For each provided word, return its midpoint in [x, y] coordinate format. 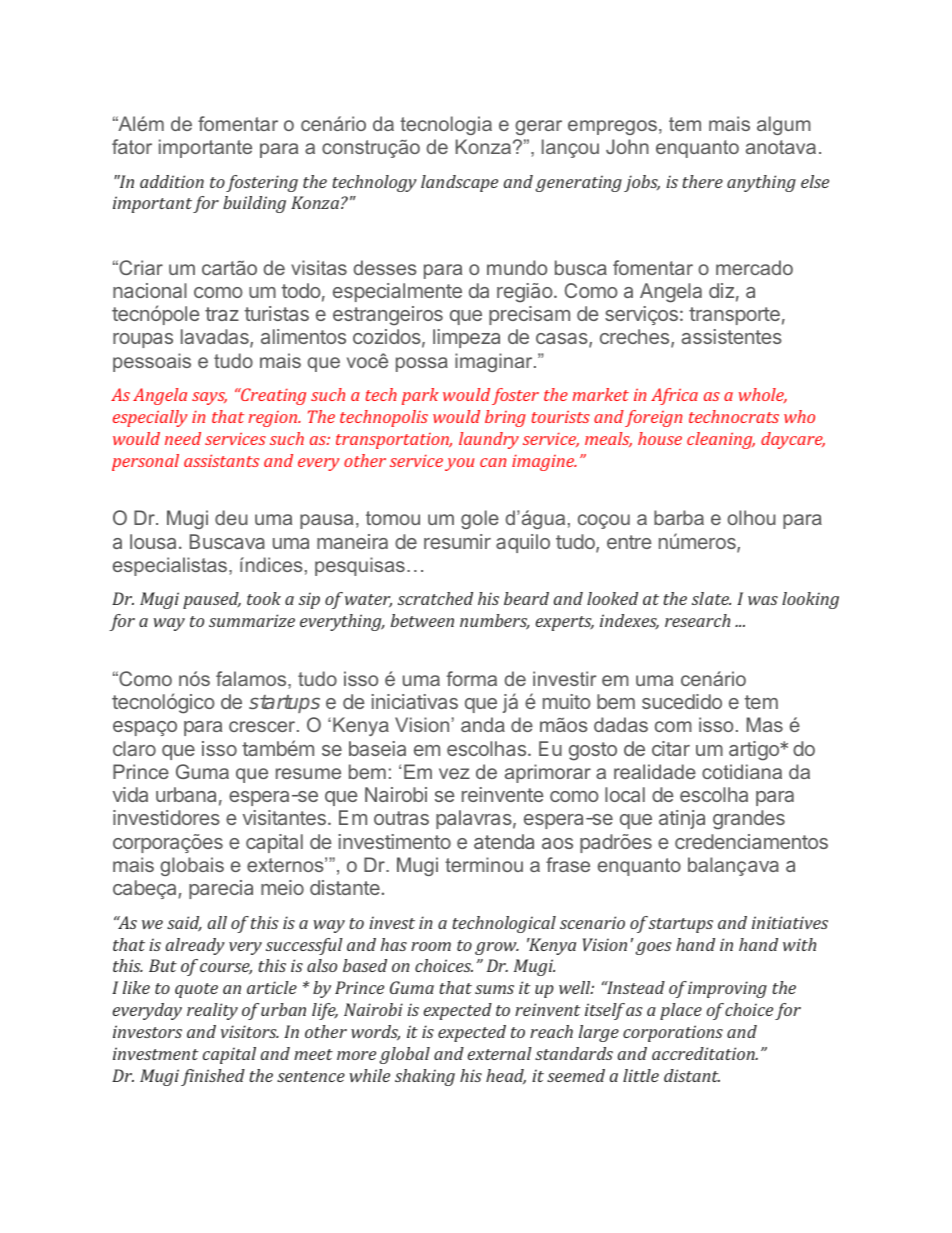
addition [172, 181]
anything [761, 183]
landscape [459, 183]
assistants [221, 460]
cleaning [721, 440]
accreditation [704, 1053]
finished [213, 1077]
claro [134, 748]
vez [454, 773]
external [500, 1053]
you [459, 464]
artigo [755, 751]
